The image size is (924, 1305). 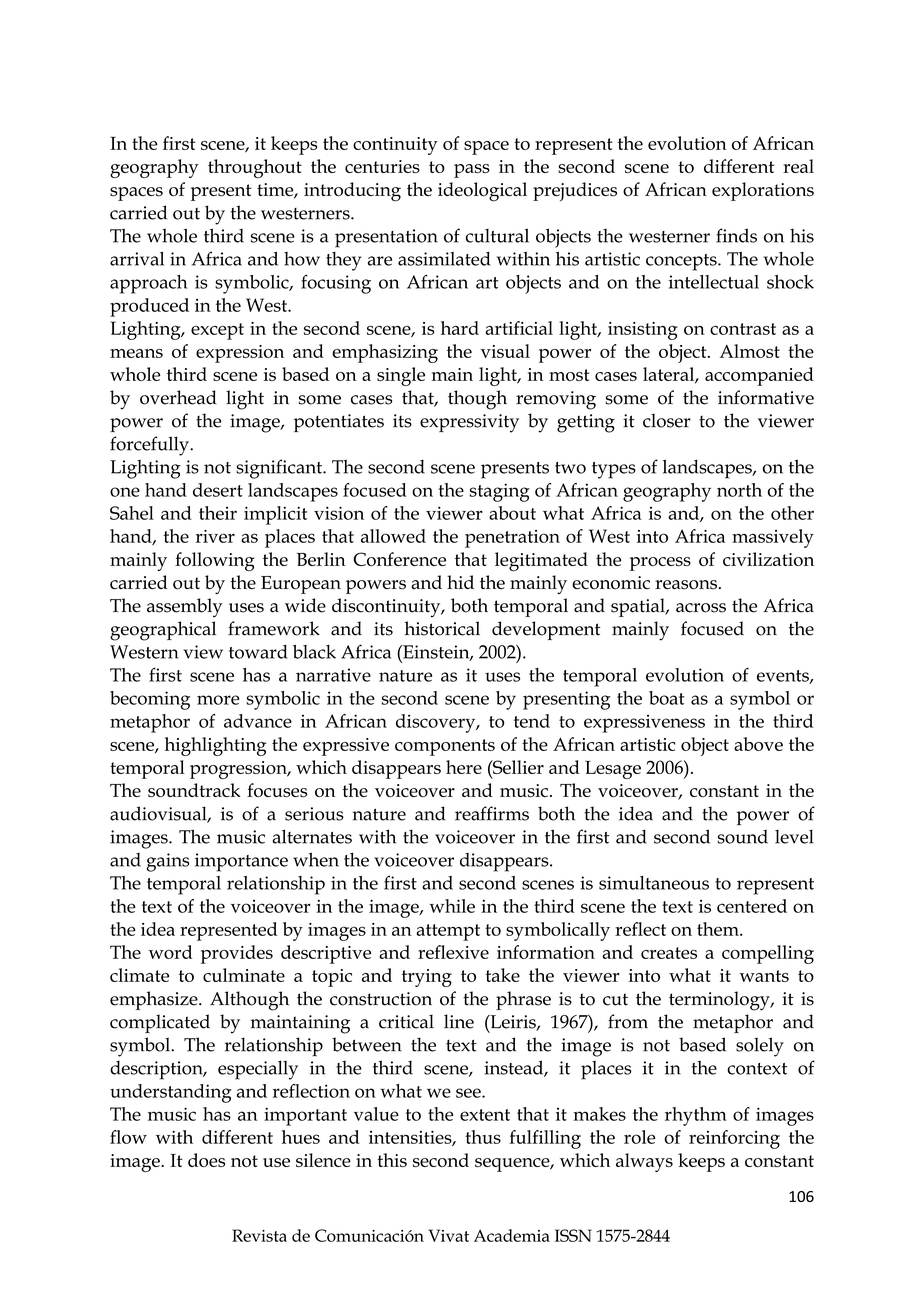 I want to click on more, so click(x=218, y=700).
